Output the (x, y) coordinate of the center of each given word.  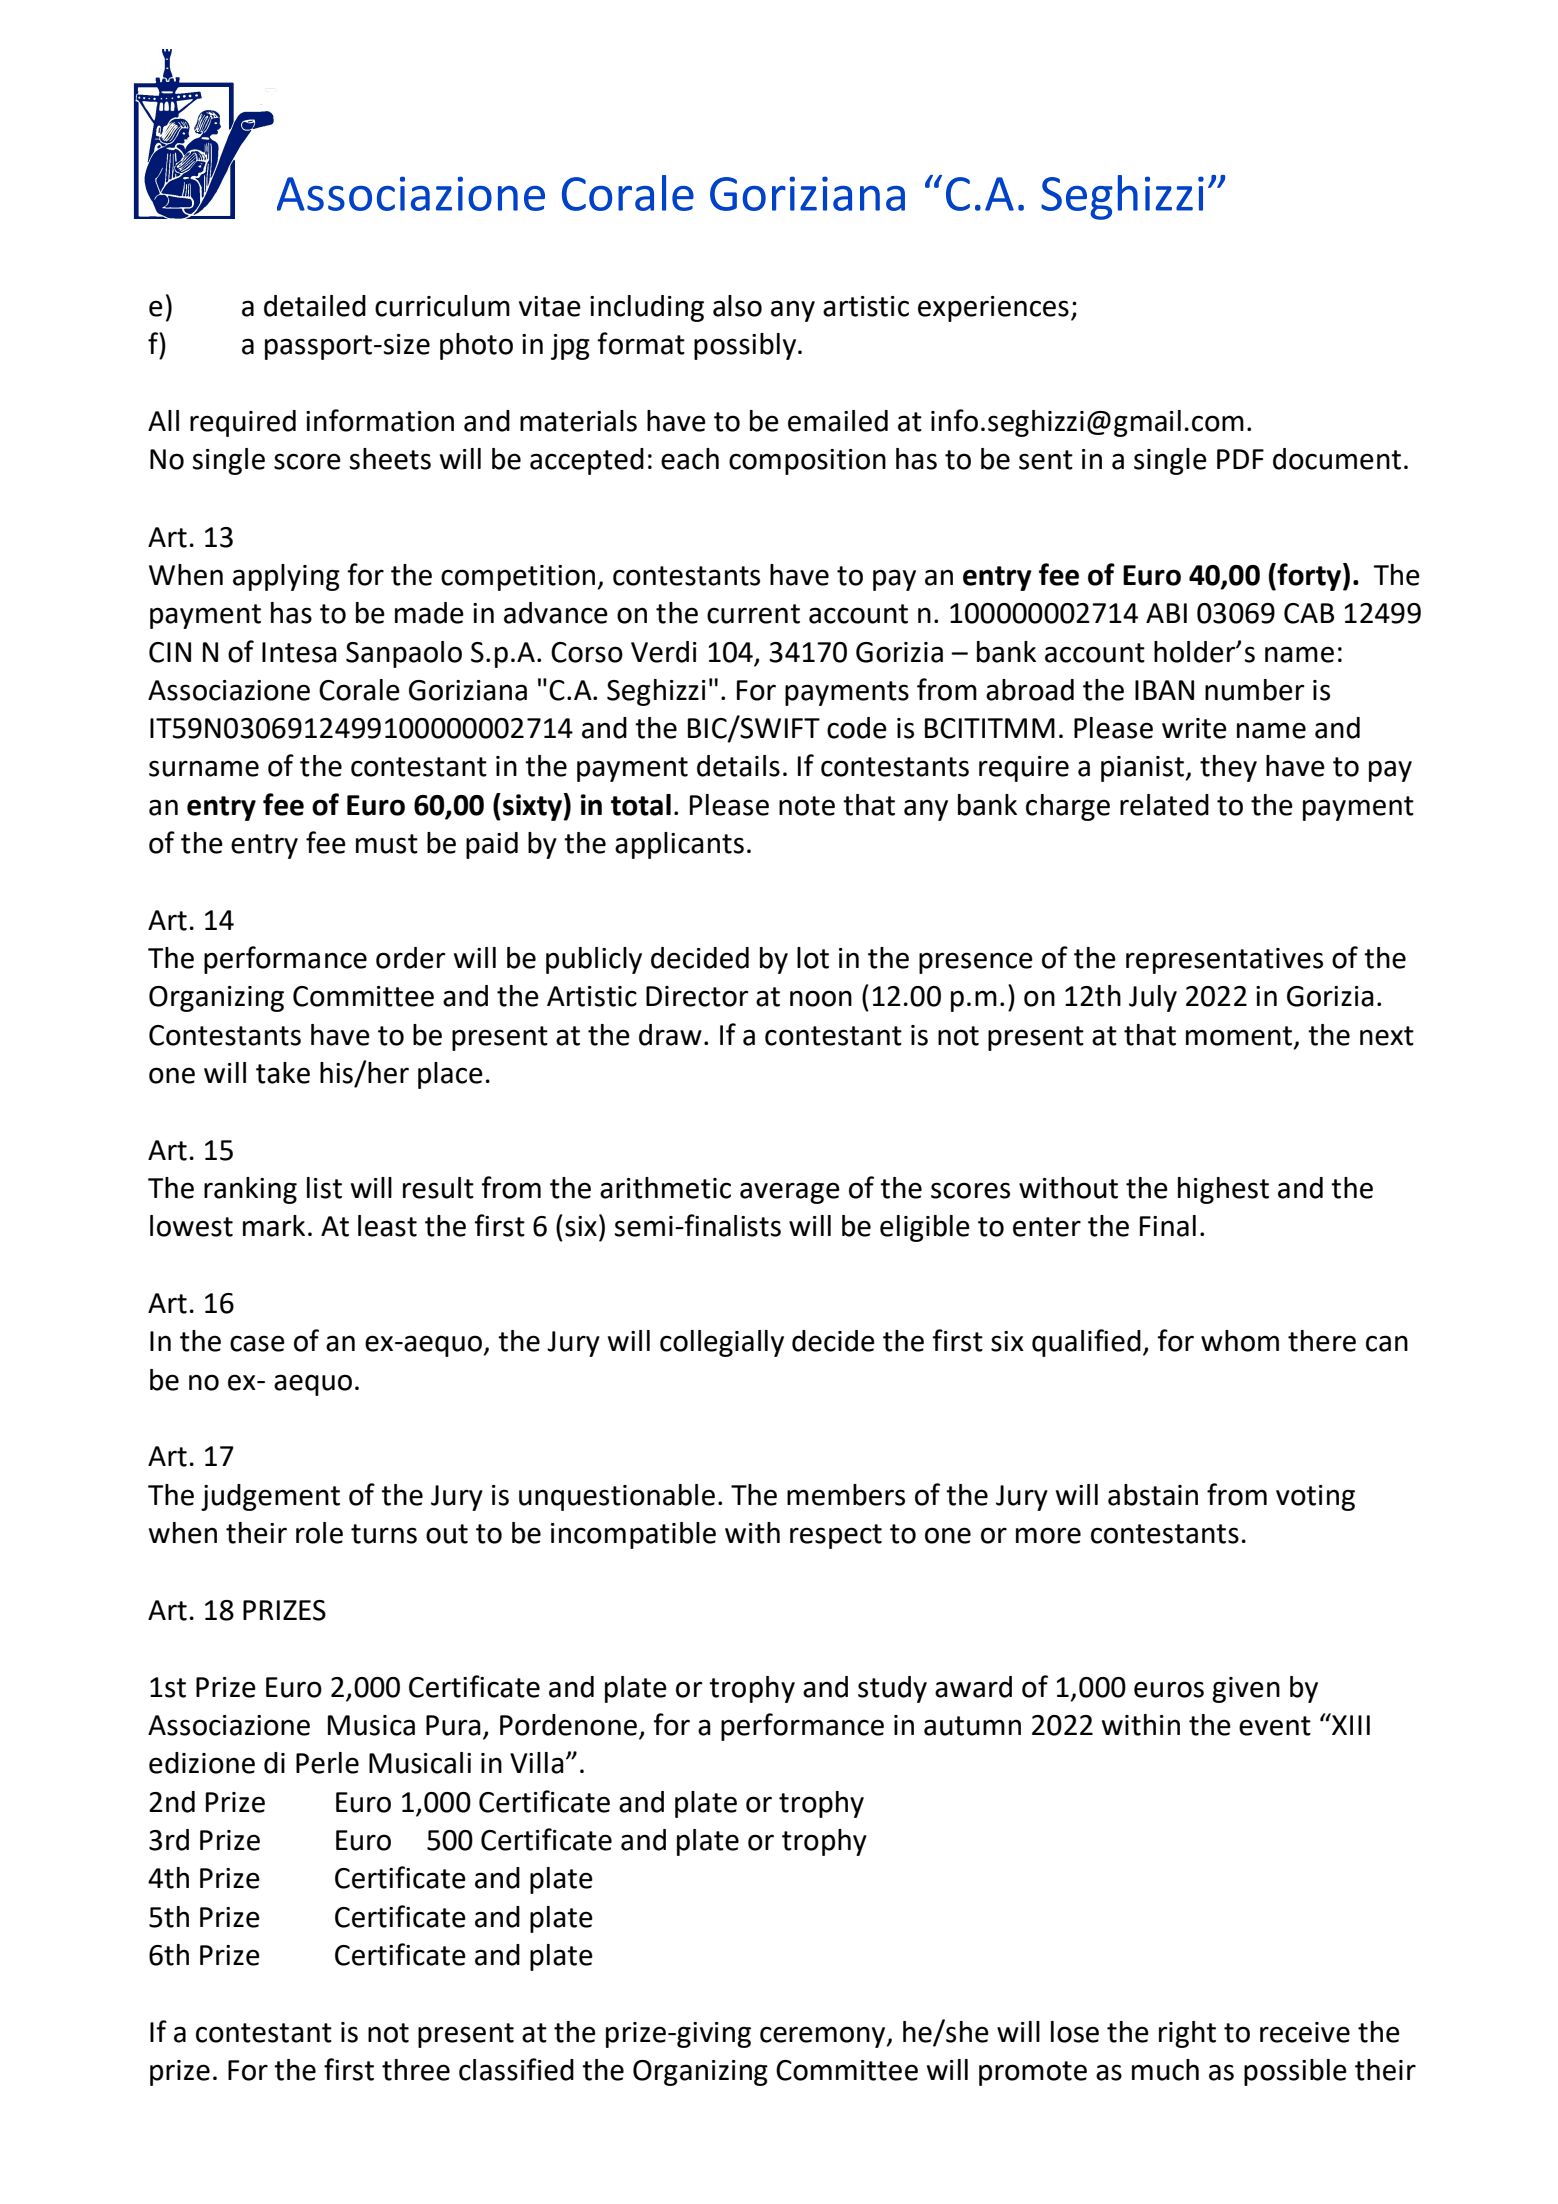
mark (274, 1226)
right (1187, 2034)
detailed (315, 306)
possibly (746, 346)
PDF (1240, 459)
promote (1033, 2073)
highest (1223, 1190)
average (790, 1193)
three (416, 2070)
